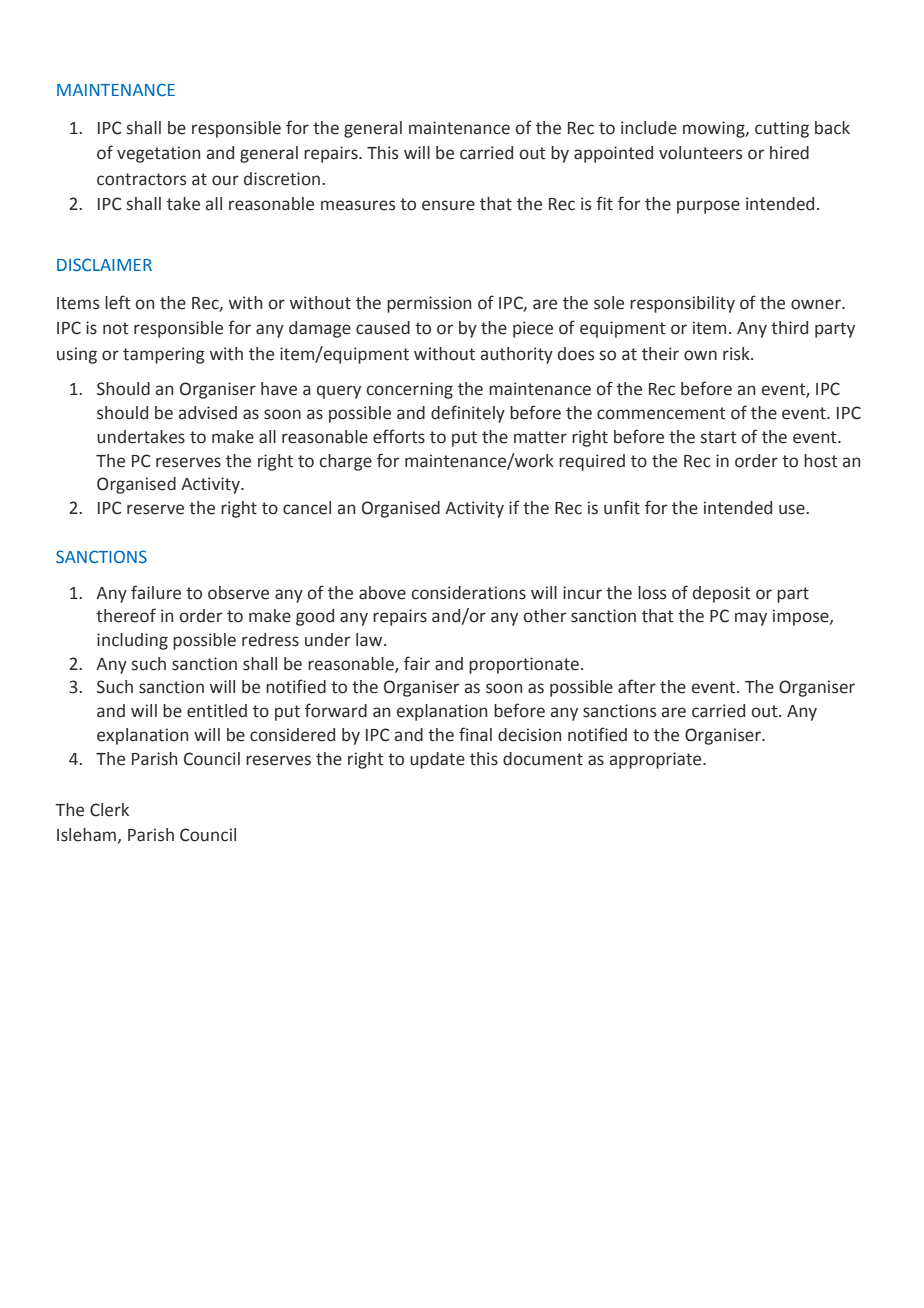  Describe the element at coordinates (158, 154) in the screenshot. I see `vegetation` at that location.
